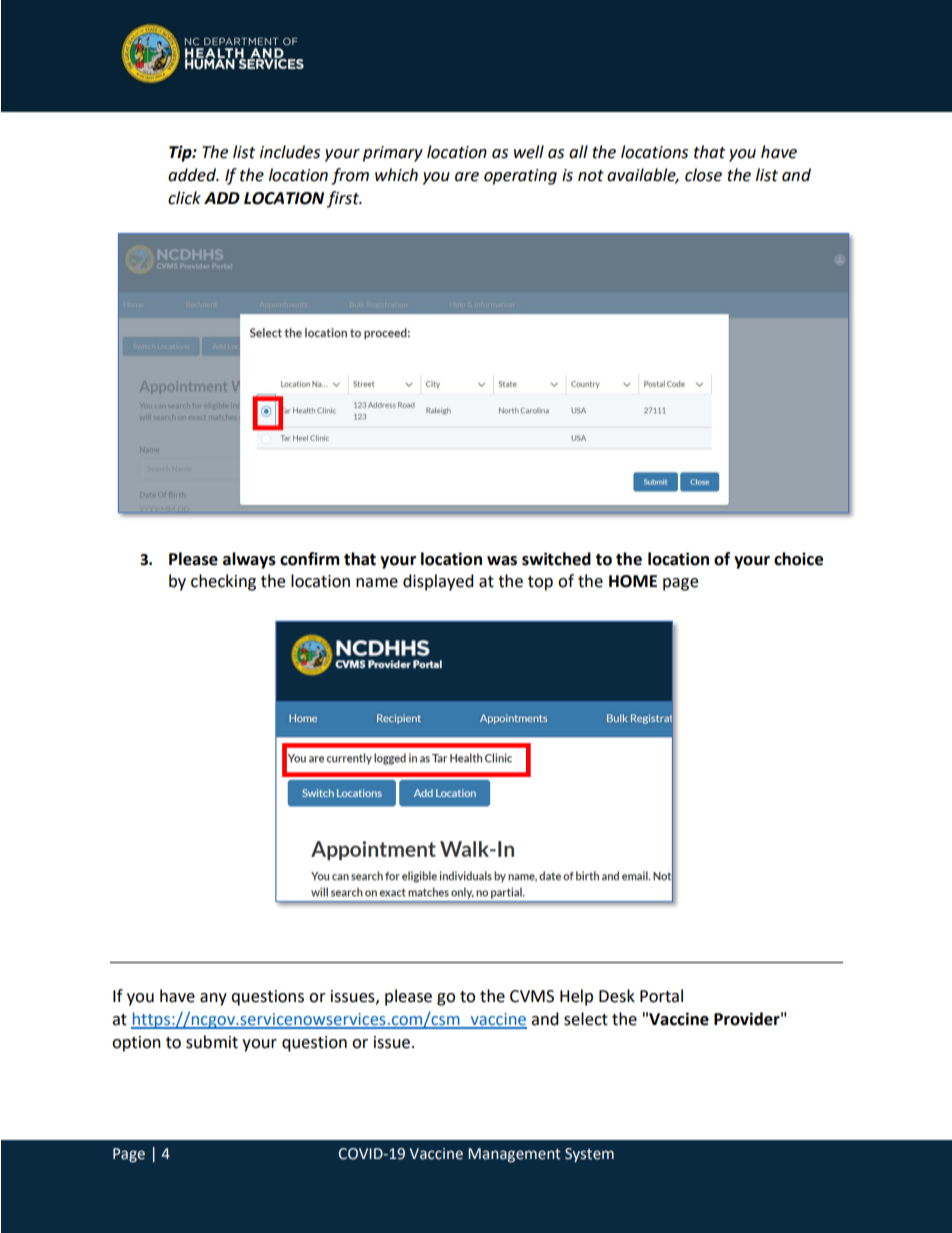  What do you see at coordinates (703, 175) in the screenshot?
I see `close` at bounding box center [703, 175].
